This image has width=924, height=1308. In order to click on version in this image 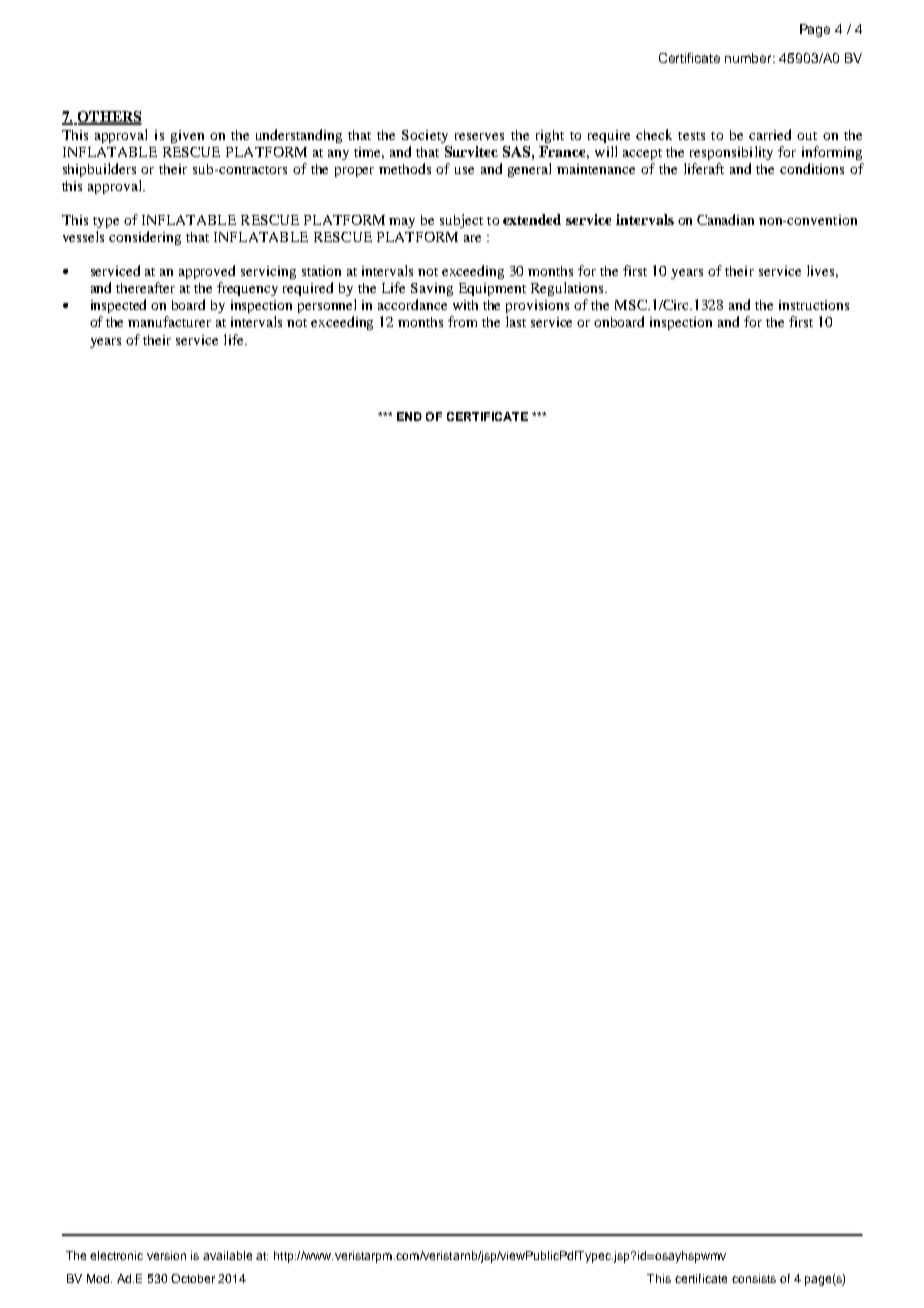, I will do `click(166, 1255)`.
